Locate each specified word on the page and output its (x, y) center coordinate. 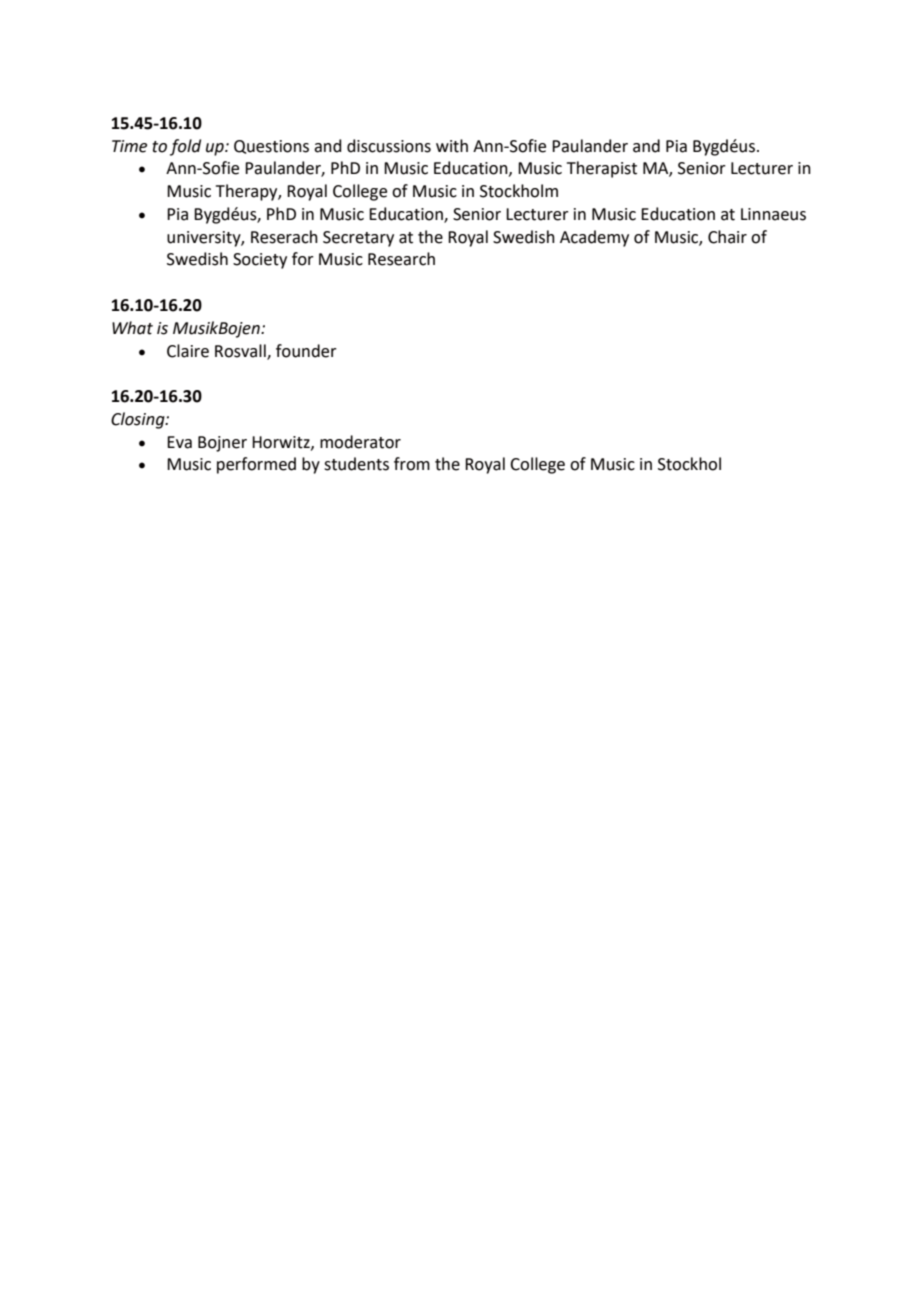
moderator (360, 442)
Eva (179, 442)
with (452, 146)
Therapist (602, 169)
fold (185, 147)
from (412, 464)
